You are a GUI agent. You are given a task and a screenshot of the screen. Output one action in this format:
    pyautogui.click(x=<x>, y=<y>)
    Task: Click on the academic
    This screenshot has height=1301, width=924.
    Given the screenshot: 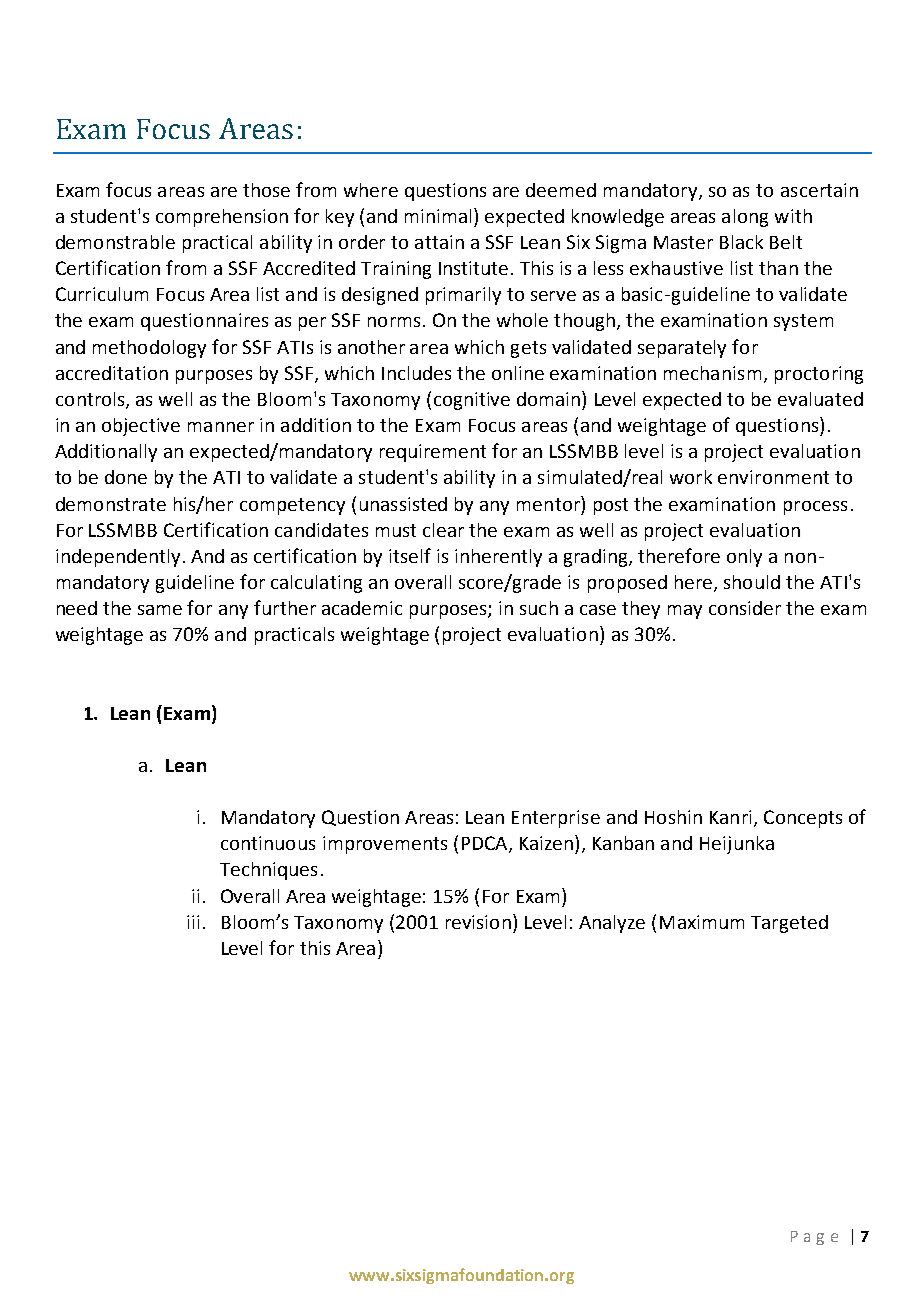 What is the action you would take?
    pyautogui.click(x=362, y=608)
